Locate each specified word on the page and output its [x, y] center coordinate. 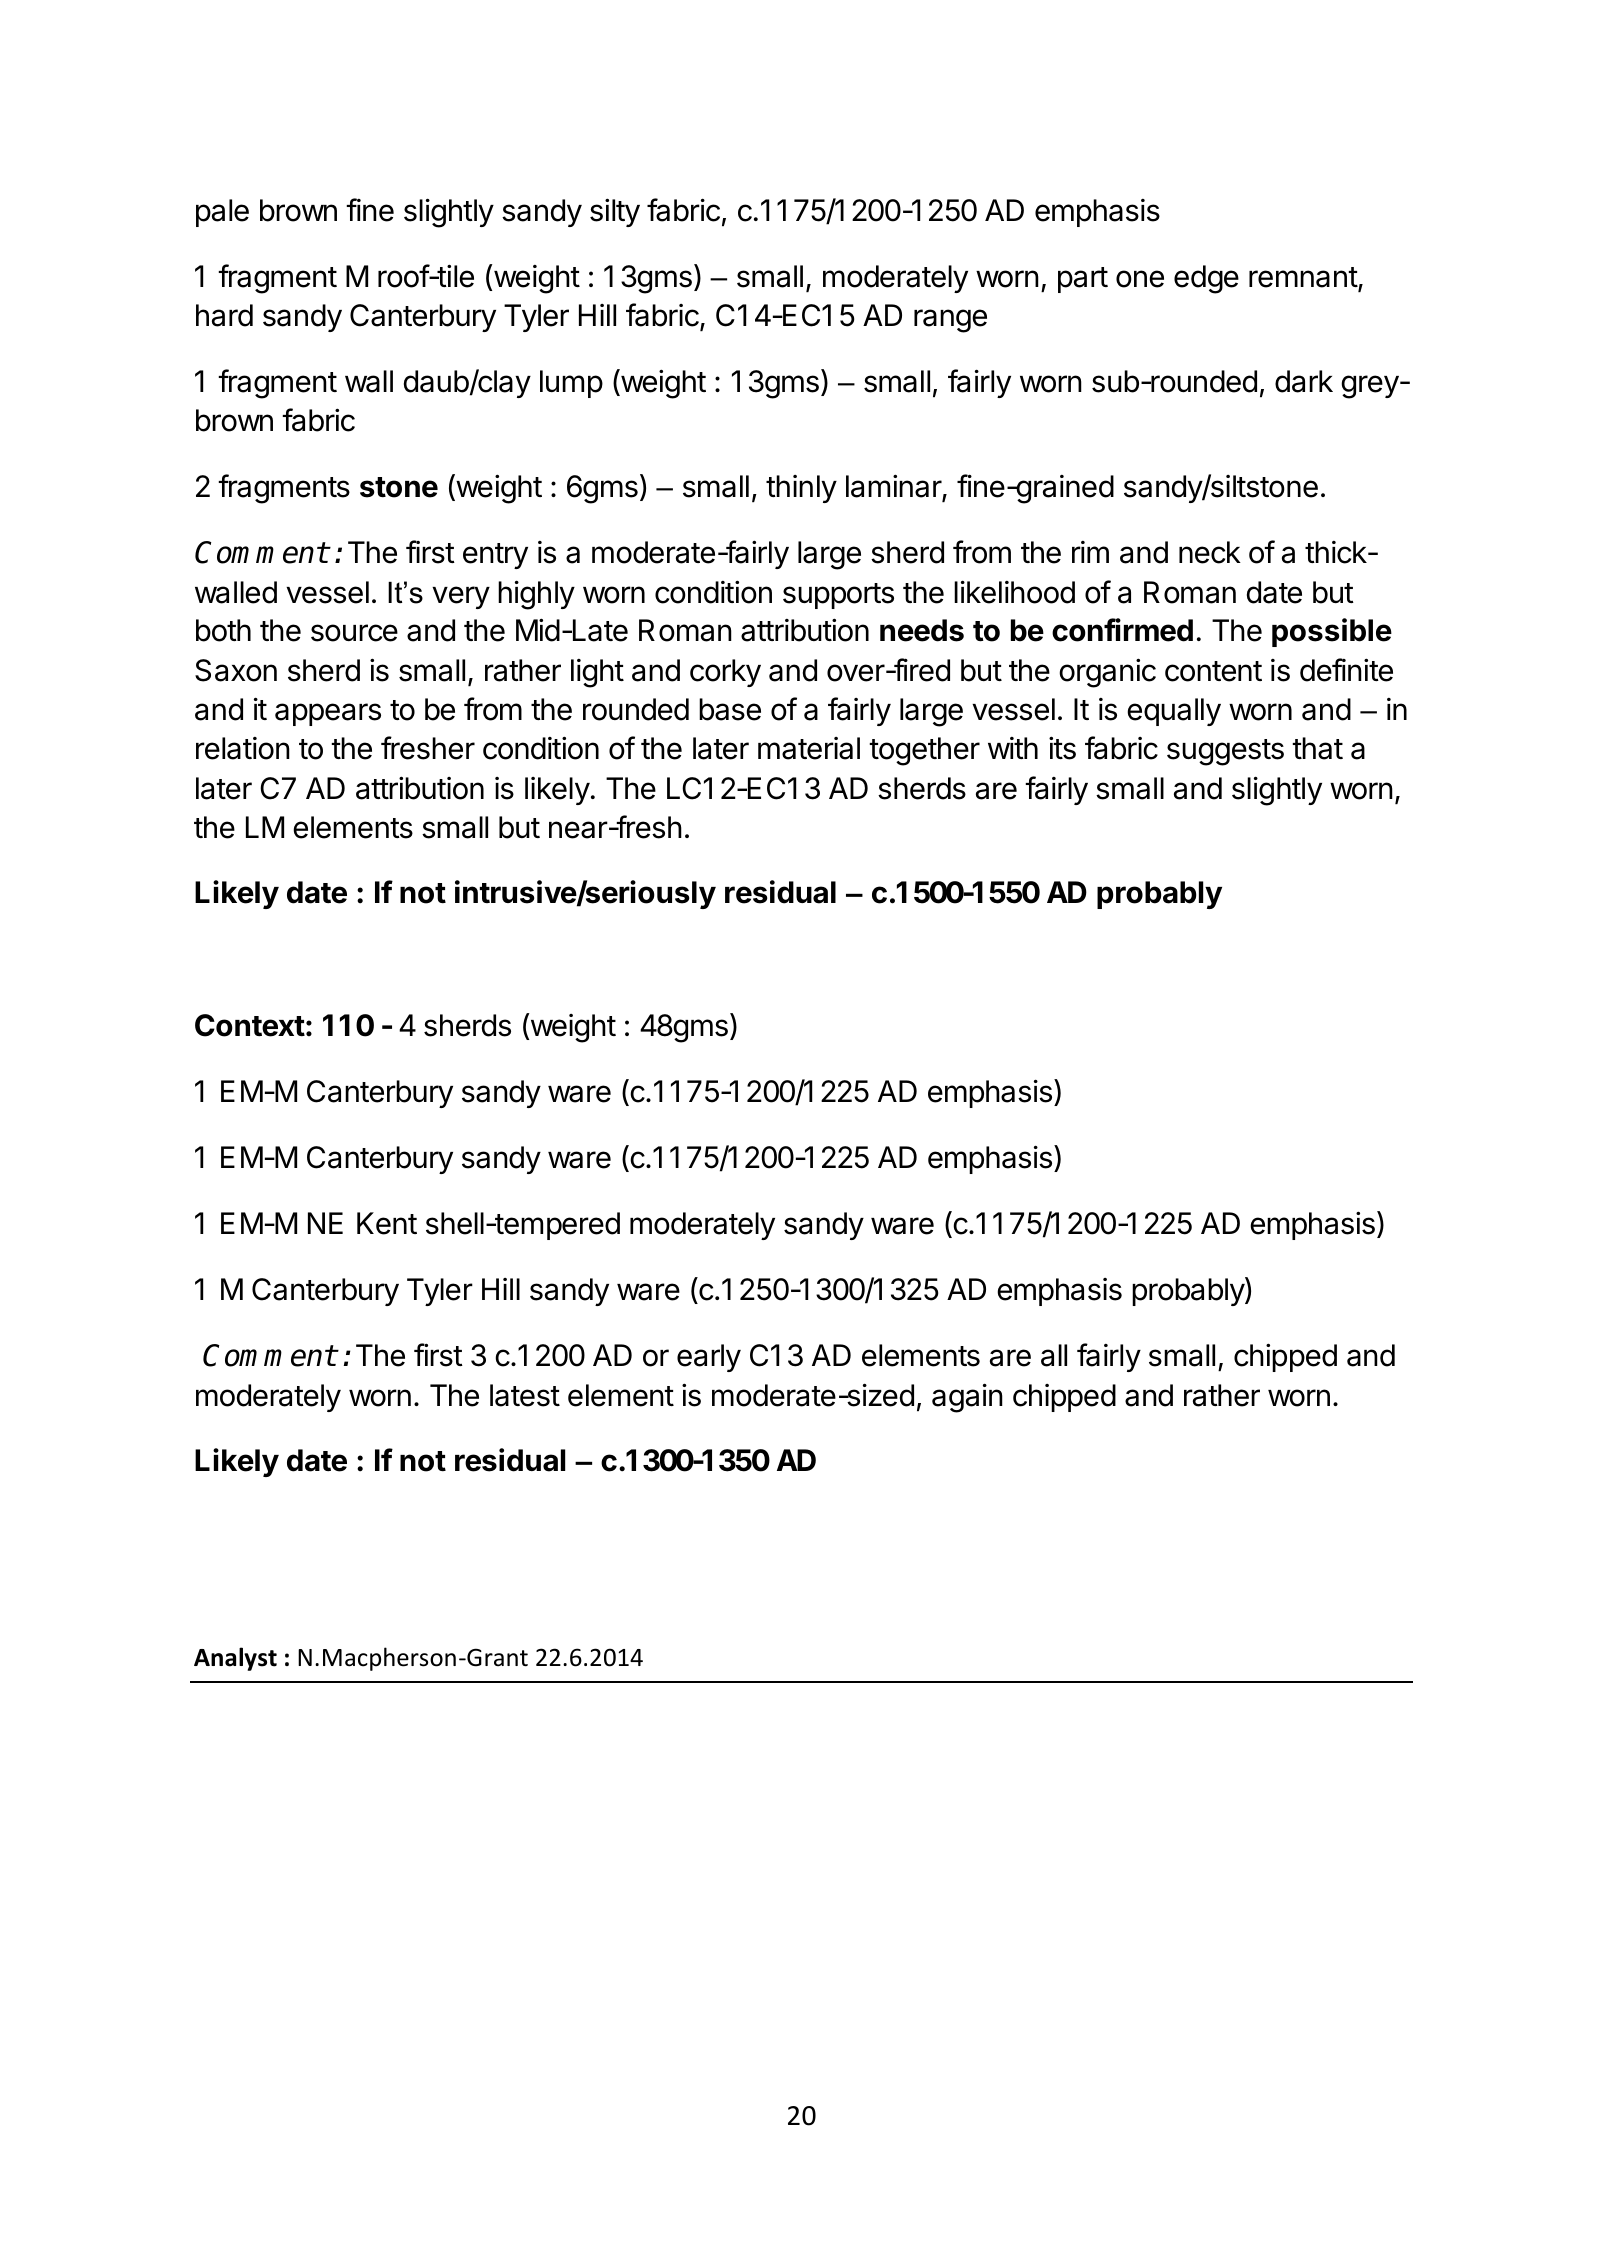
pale [222, 213]
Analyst [235, 1659]
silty [615, 212]
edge [1206, 279]
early [709, 1358]
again [967, 1398]
